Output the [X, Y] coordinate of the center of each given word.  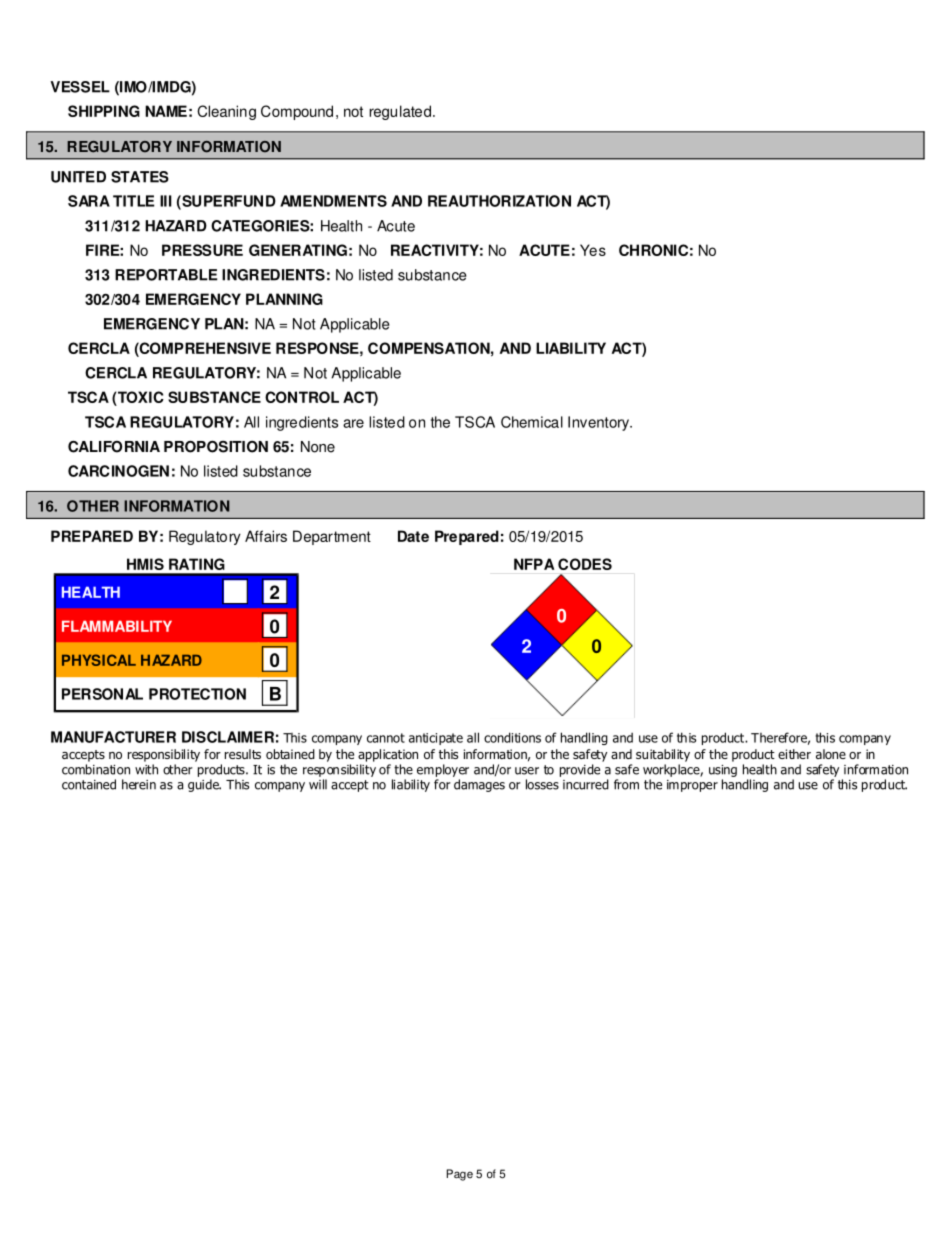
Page [460, 1175]
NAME [166, 111]
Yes [593, 250]
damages [479, 785]
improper [692, 786]
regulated [401, 112]
